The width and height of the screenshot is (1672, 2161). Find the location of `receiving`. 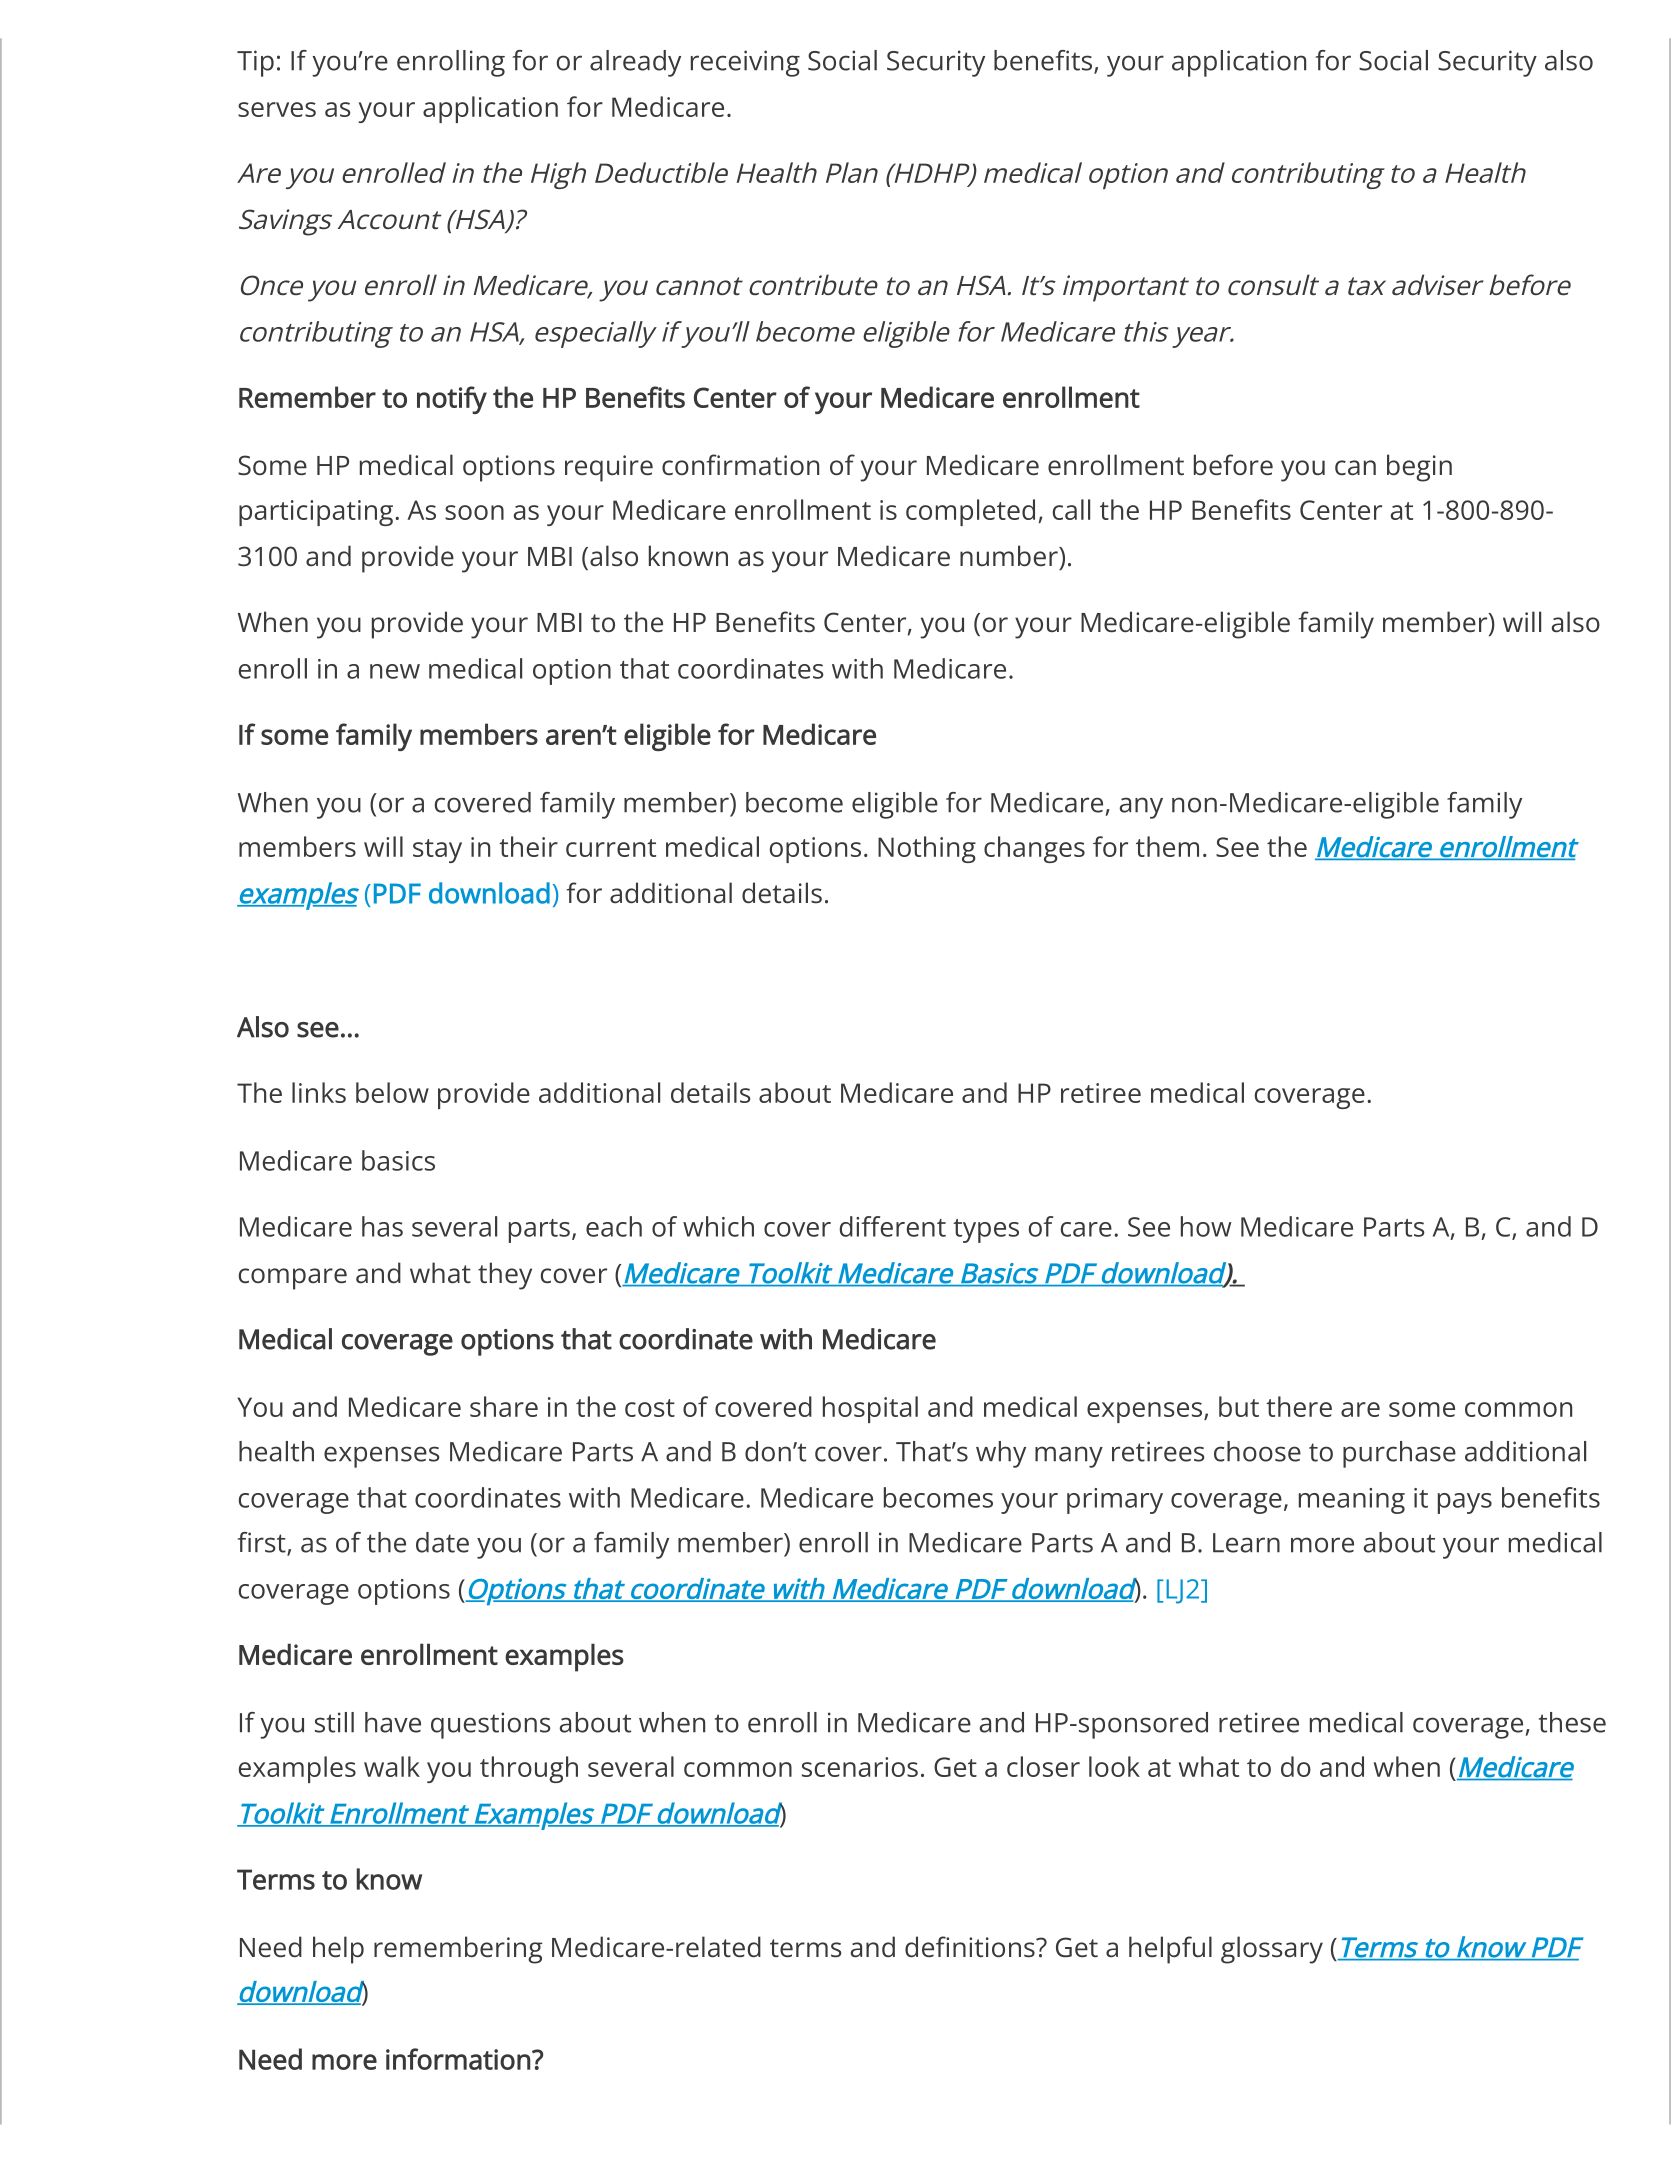

receiving is located at coordinates (745, 63).
